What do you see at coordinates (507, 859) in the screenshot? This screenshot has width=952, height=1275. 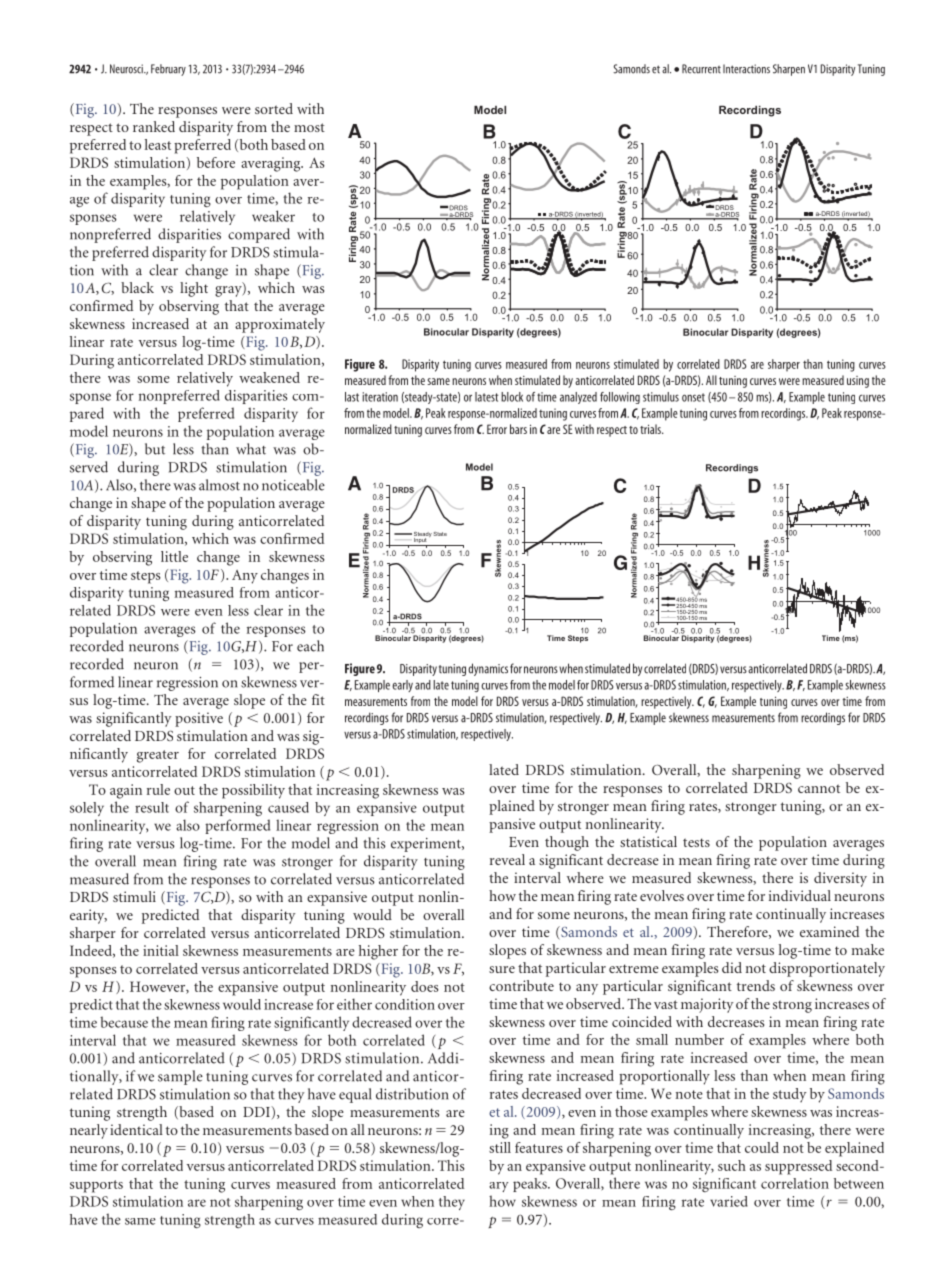 I see `reveal` at bounding box center [507, 859].
